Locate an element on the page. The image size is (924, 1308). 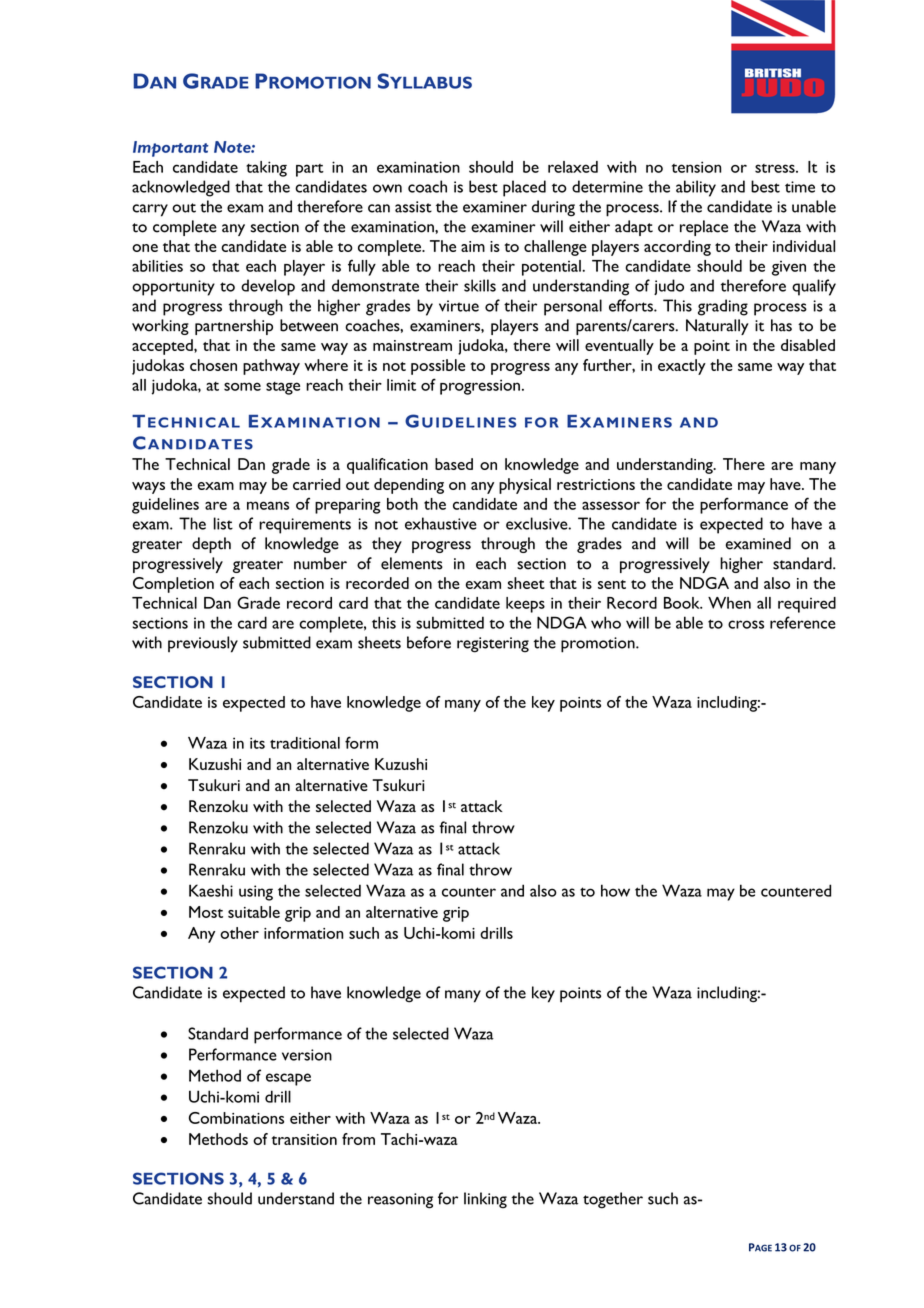
together is located at coordinates (613, 1200).
